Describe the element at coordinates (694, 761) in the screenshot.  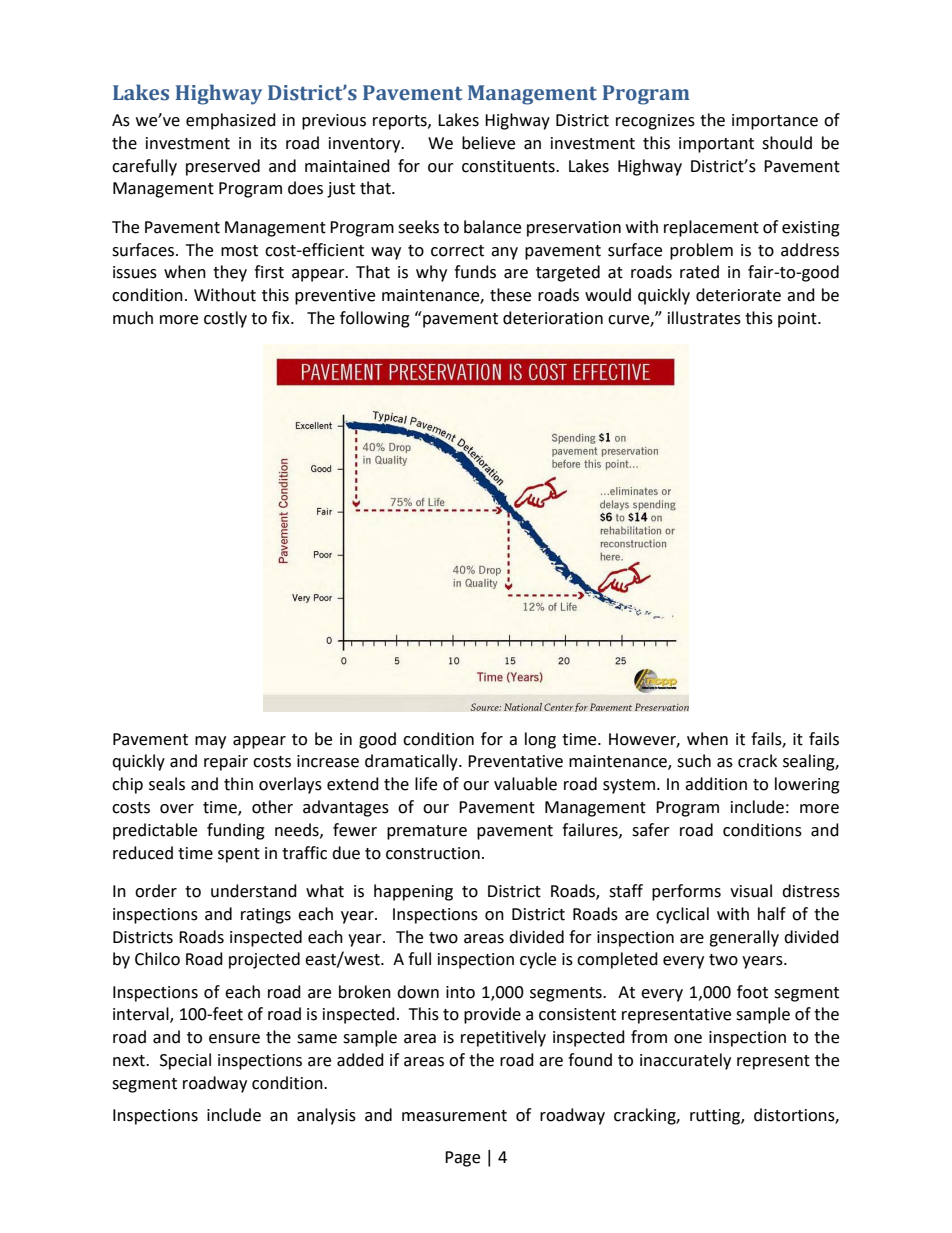
I see `such` at that location.
